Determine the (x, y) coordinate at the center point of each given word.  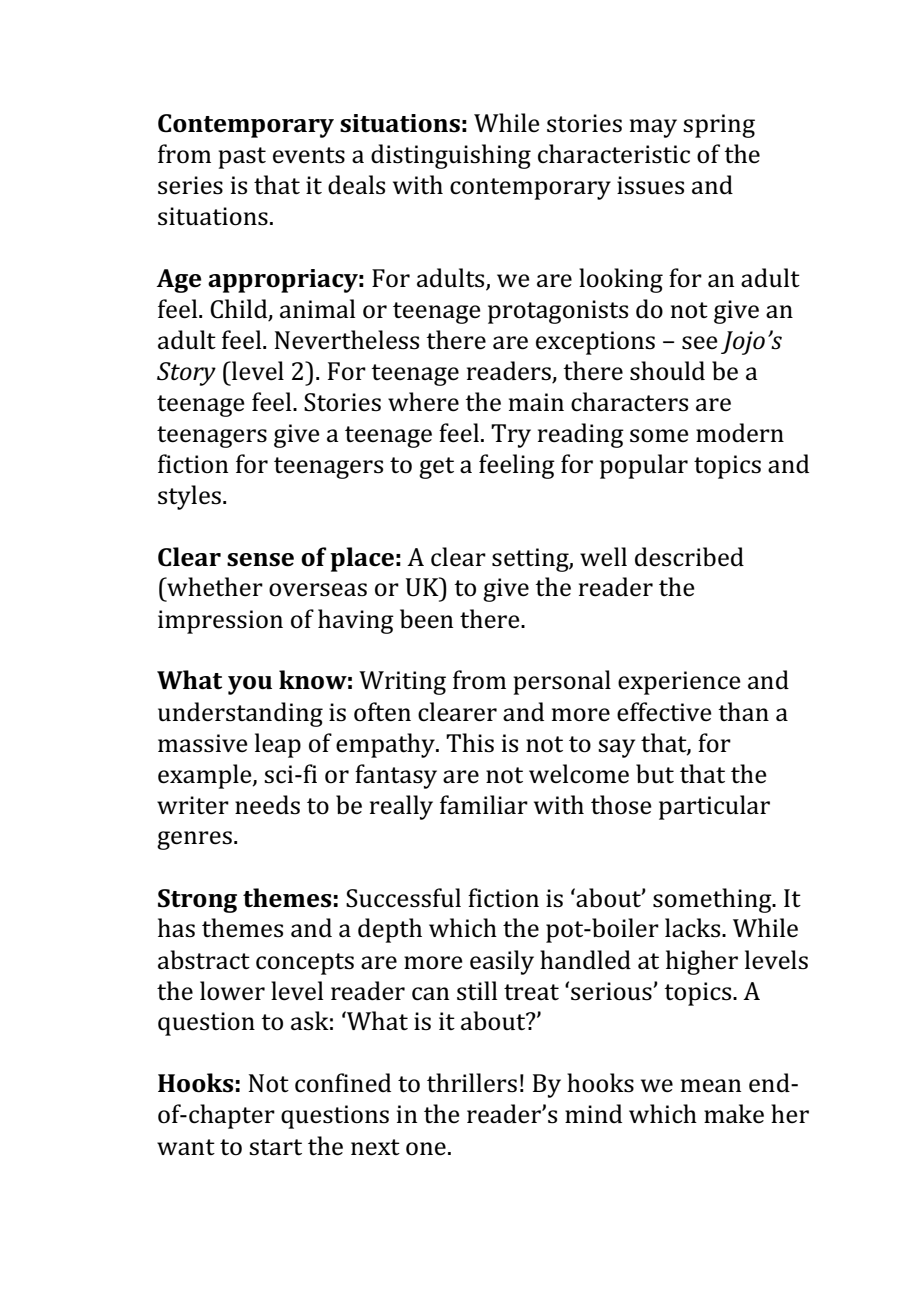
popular (644, 466)
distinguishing (451, 156)
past (242, 158)
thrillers (472, 1083)
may (653, 128)
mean (711, 1086)
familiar (484, 804)
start (275, 1147)
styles (189, 497)
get (436, 468)
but (655, 774)
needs (267, 805)
